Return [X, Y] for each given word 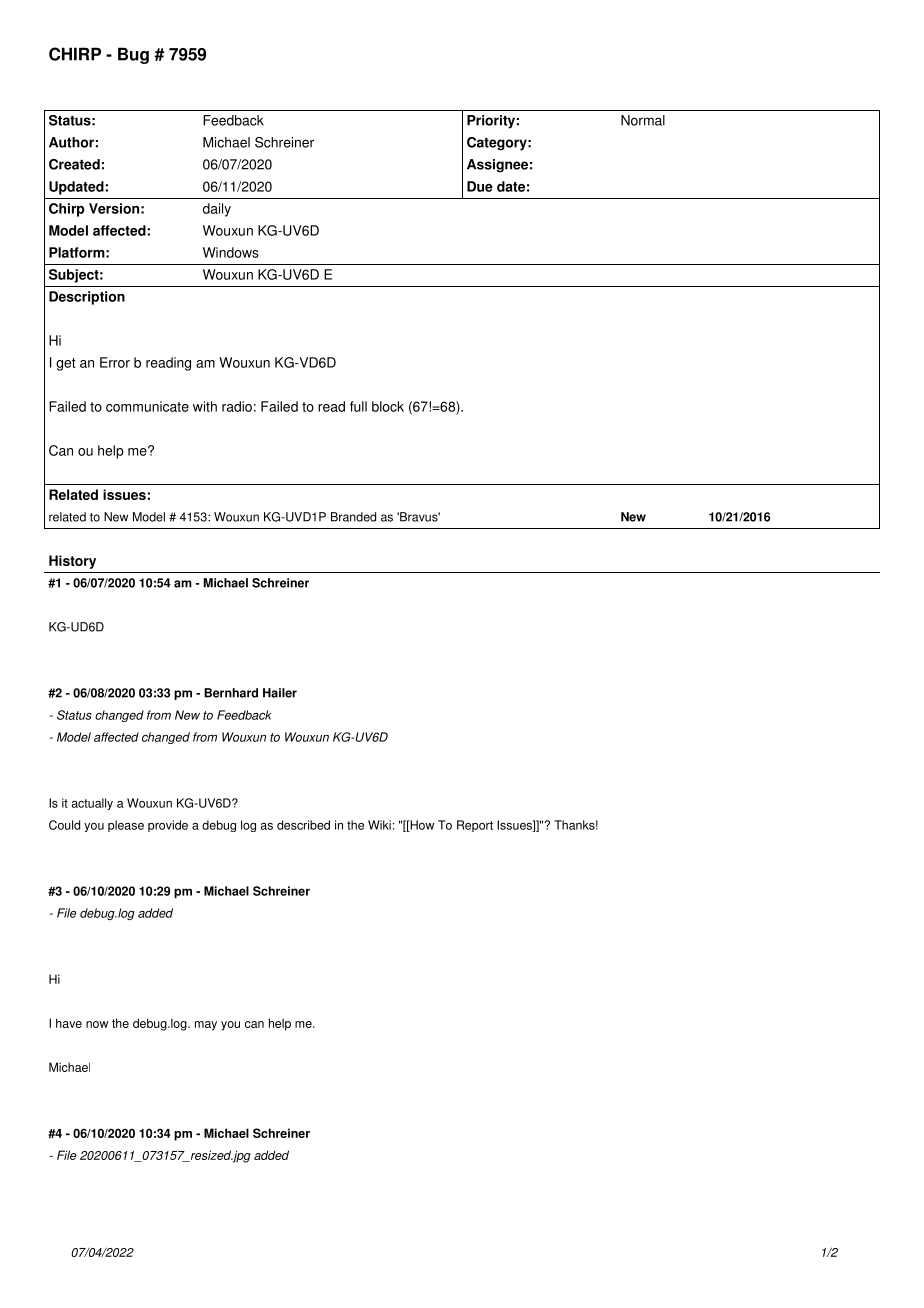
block [388, 406]
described [303, 825]
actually [92, 804]
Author [71, 142]
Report [475, 826]
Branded [353, 517]
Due [480, 186]
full [358, 406]
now [97, 1024]
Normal [643, 120]
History [72, 562]
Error [115, 362]
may [206, 1026]
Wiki [379, 825]
